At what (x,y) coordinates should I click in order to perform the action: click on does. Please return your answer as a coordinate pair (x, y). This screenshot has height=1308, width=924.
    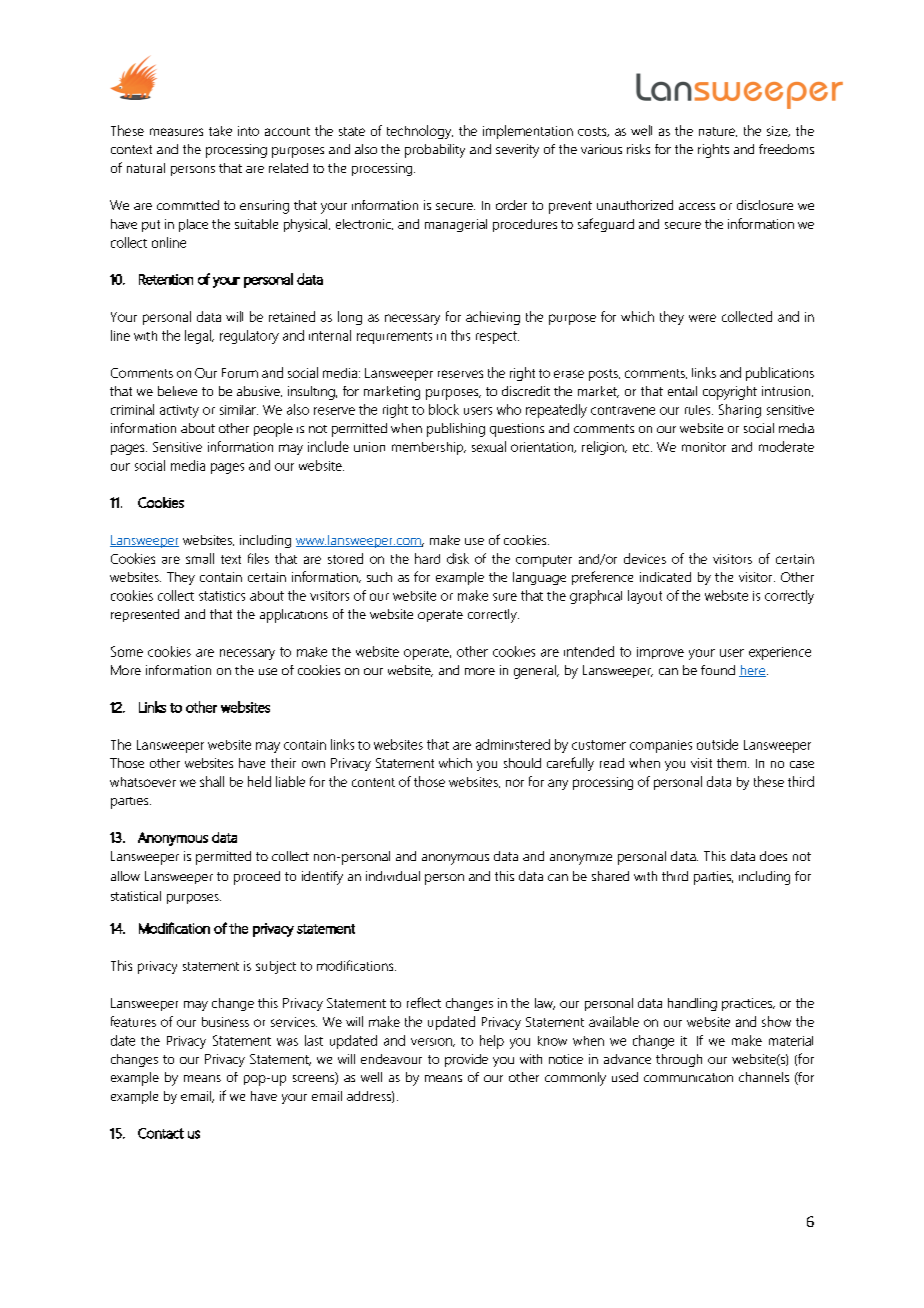
    Looking at the image, I should click on (773, 856).
